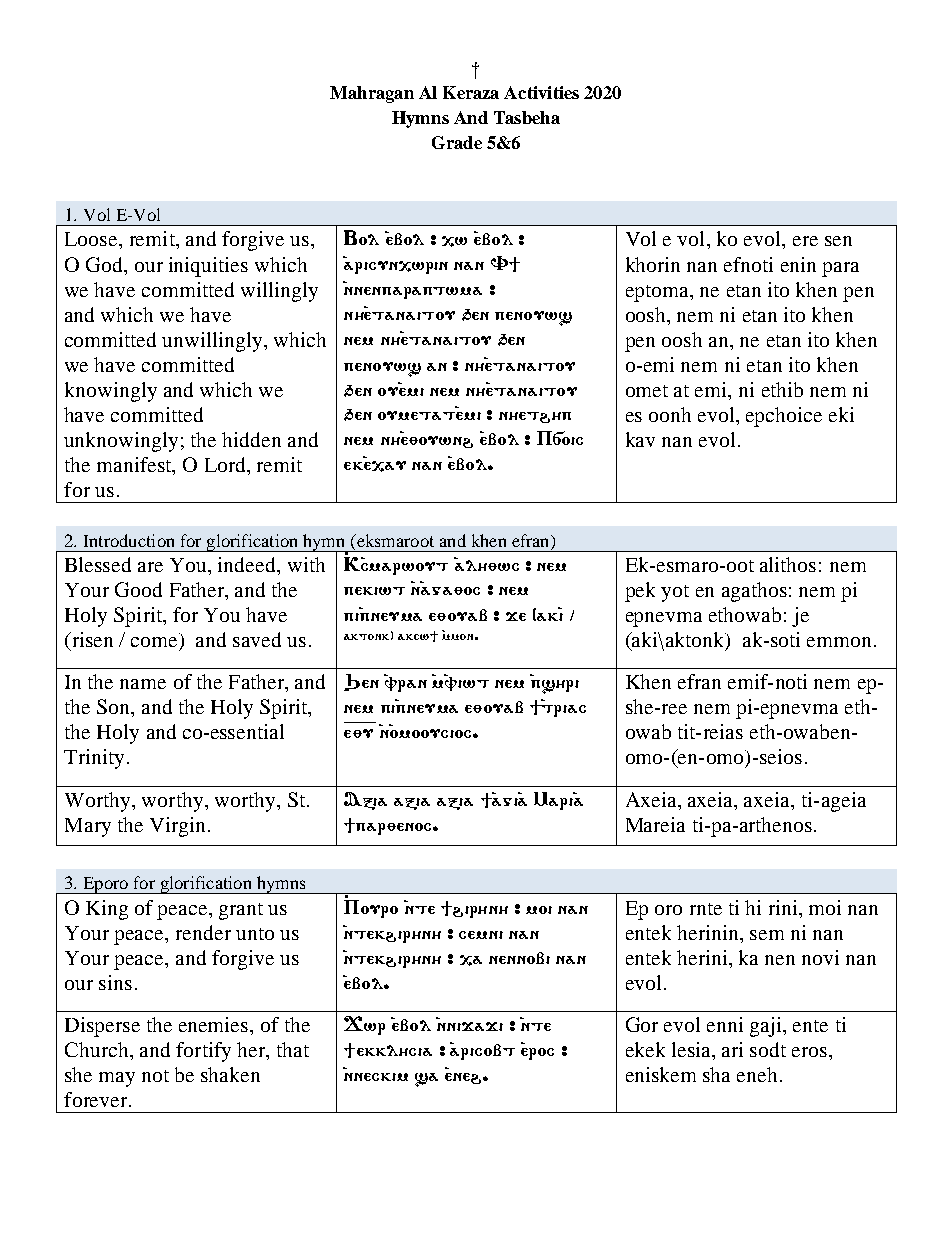 This screenshot has height=1233, width=952. I want to click on sem, so click(767, 935).
